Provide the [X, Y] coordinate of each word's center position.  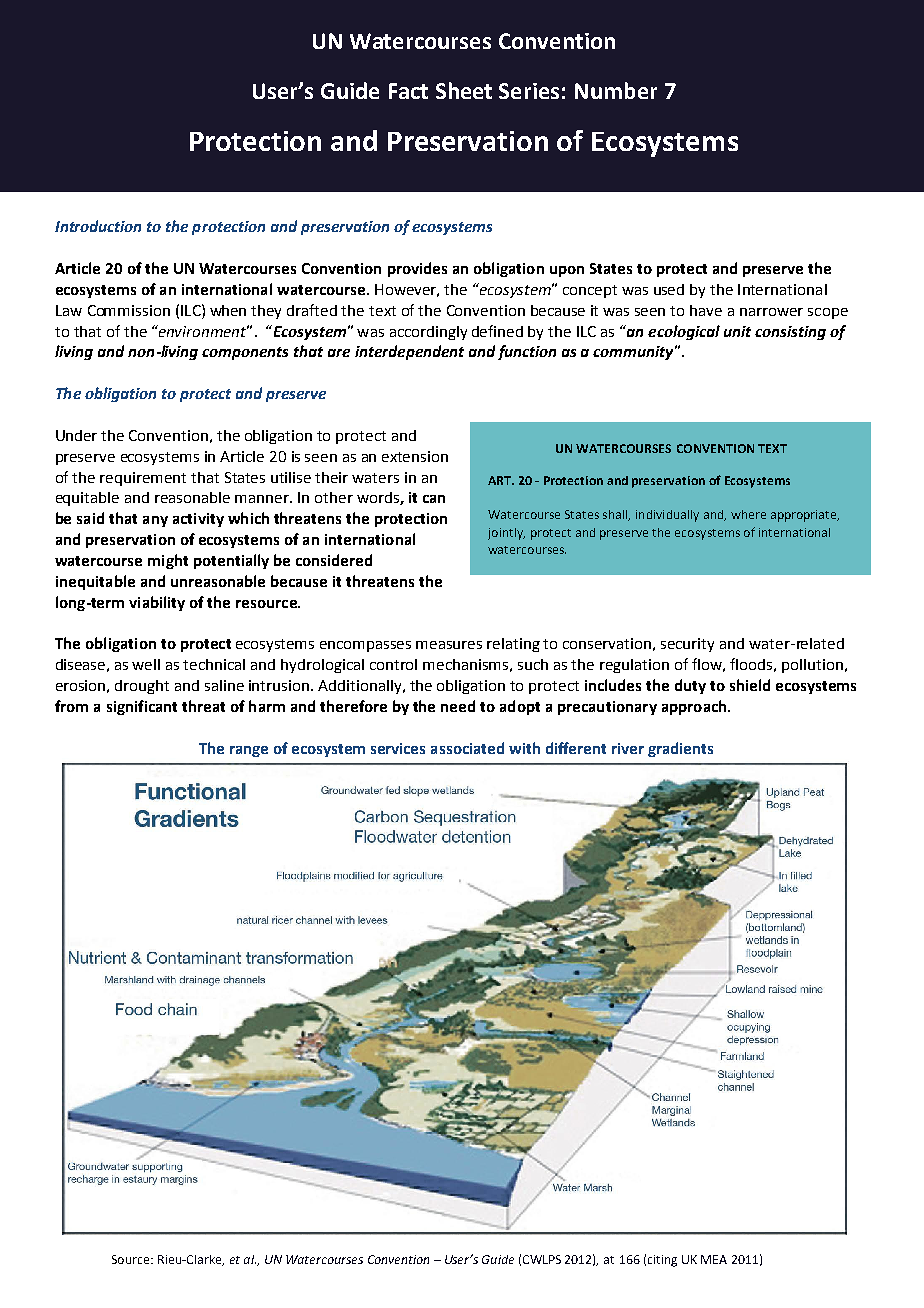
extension [415, 456]
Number [616, 90]
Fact [408, 91]
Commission [129, 310]
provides [417, 269]
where [748, 514]
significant [142, 707]
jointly [506, 534]
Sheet [464, 90]
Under [76, 435]
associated [467, 748]
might [168, 561]
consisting [790, 333]
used [669, 289]
